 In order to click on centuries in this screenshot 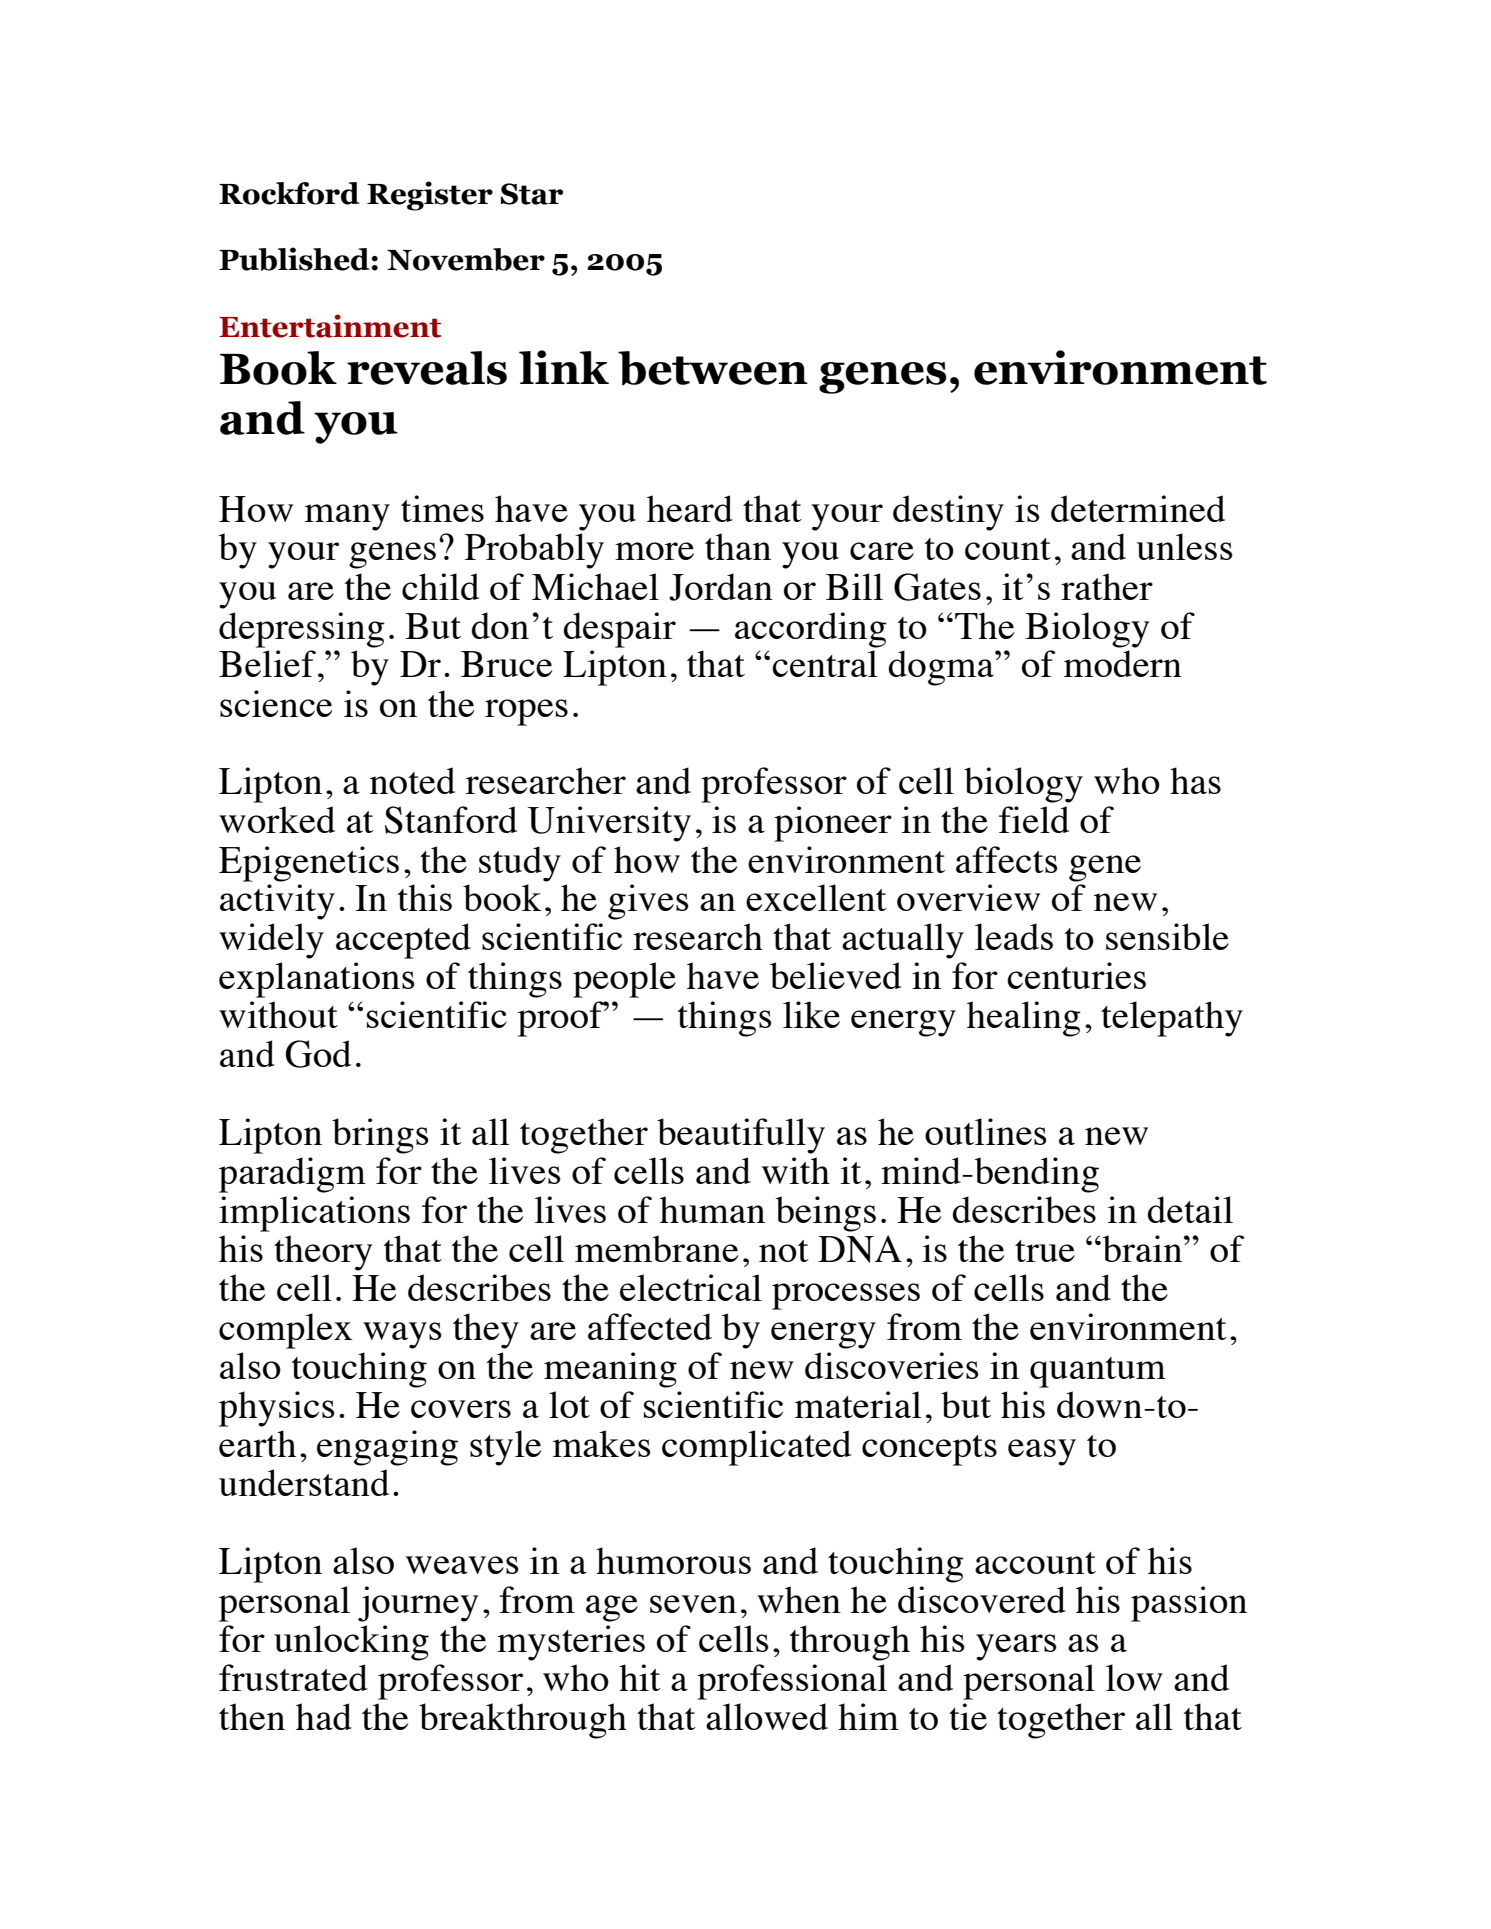, I will do `click(1076, 975)`.
